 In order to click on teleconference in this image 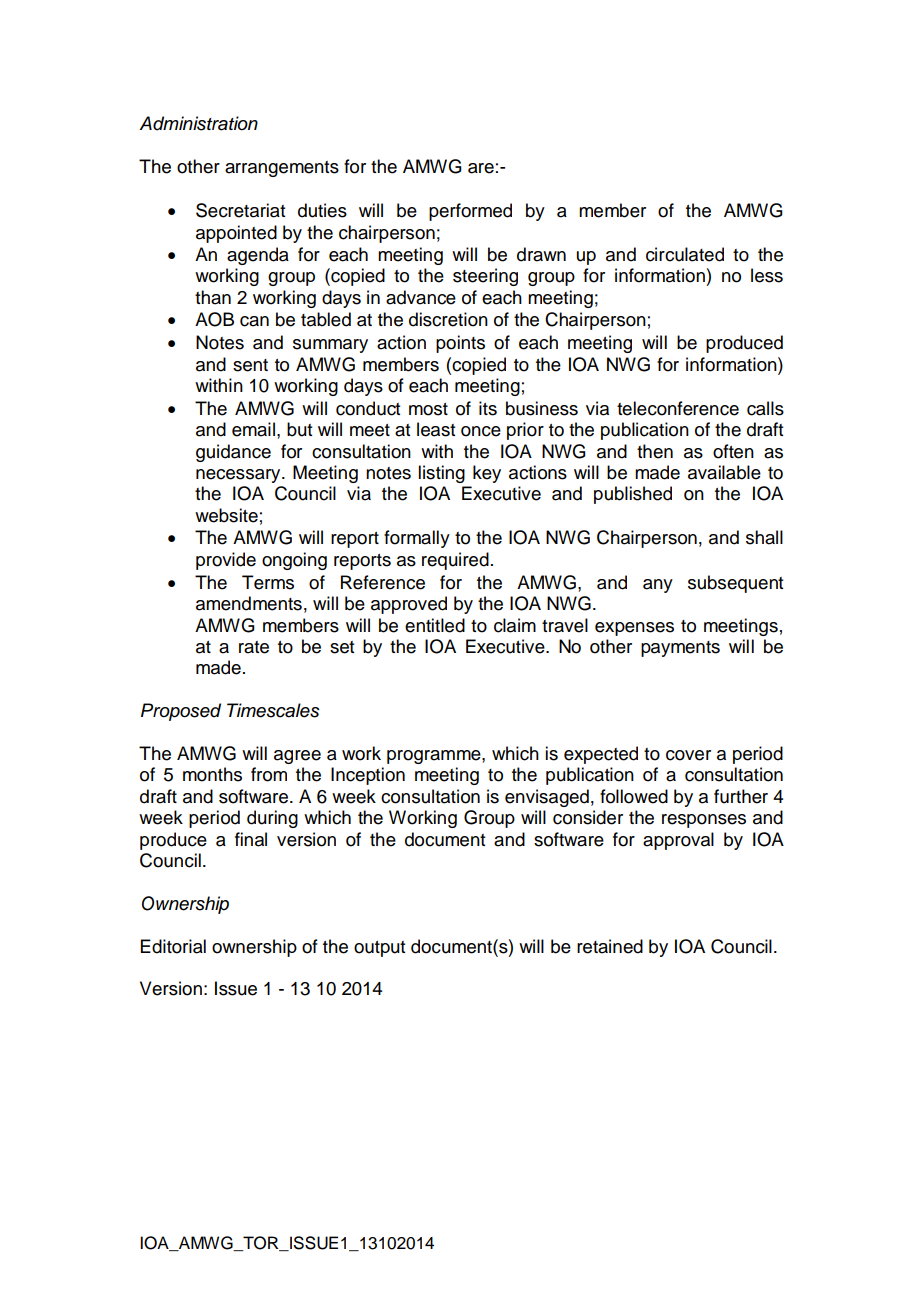, I will do `click(678, 408)`.
